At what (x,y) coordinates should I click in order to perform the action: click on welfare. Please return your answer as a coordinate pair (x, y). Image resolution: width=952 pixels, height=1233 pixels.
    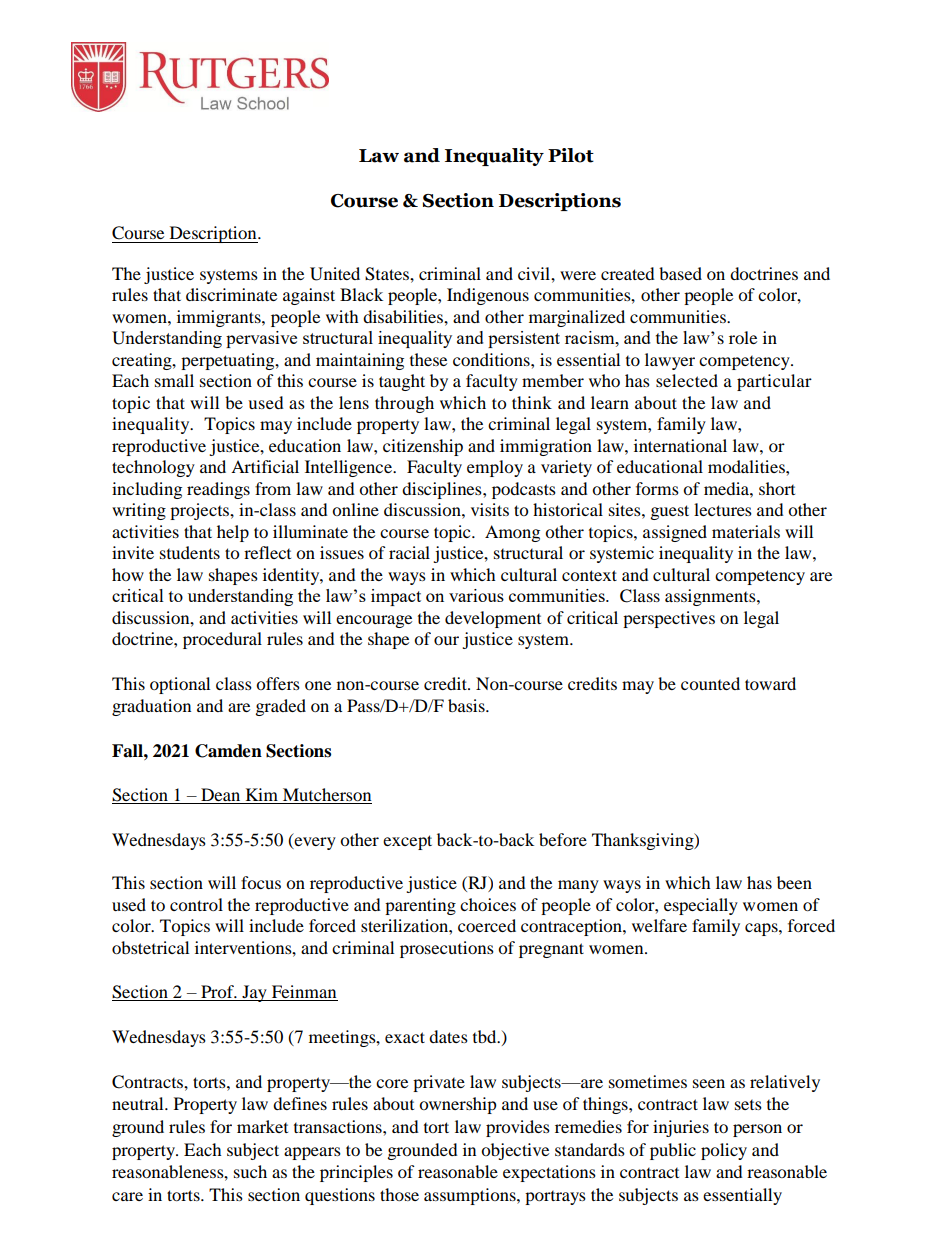
    Looking at the image, I should click on (659, 925).
